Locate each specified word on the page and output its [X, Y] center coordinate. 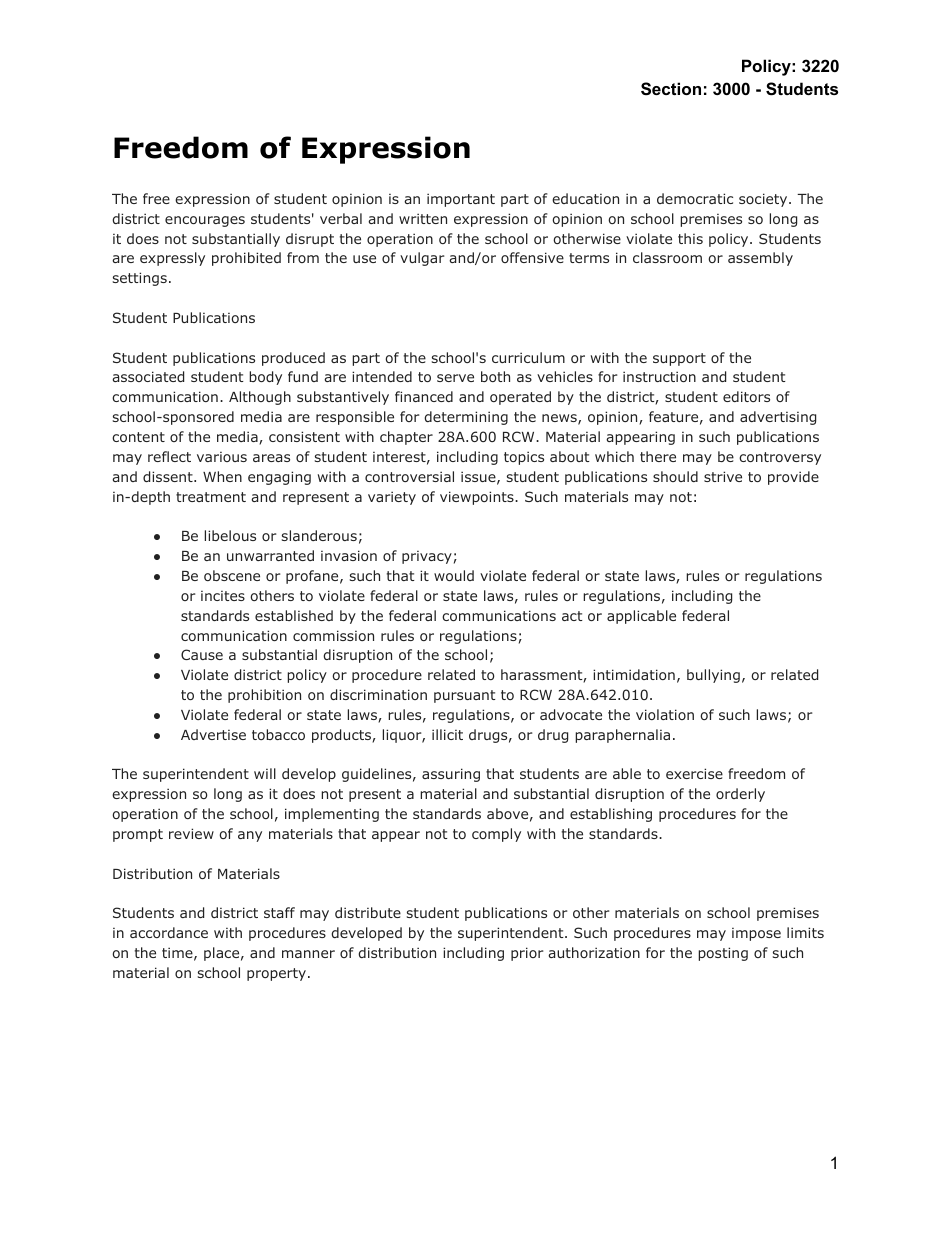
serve [455, 378]
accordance [169, 932]
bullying [713, 676]
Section [671, 89]
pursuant [465, 696]
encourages [205, 221]
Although [260, 398]
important [461, 200]
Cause [202, 654]
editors [746, 396]
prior [527, 954]
